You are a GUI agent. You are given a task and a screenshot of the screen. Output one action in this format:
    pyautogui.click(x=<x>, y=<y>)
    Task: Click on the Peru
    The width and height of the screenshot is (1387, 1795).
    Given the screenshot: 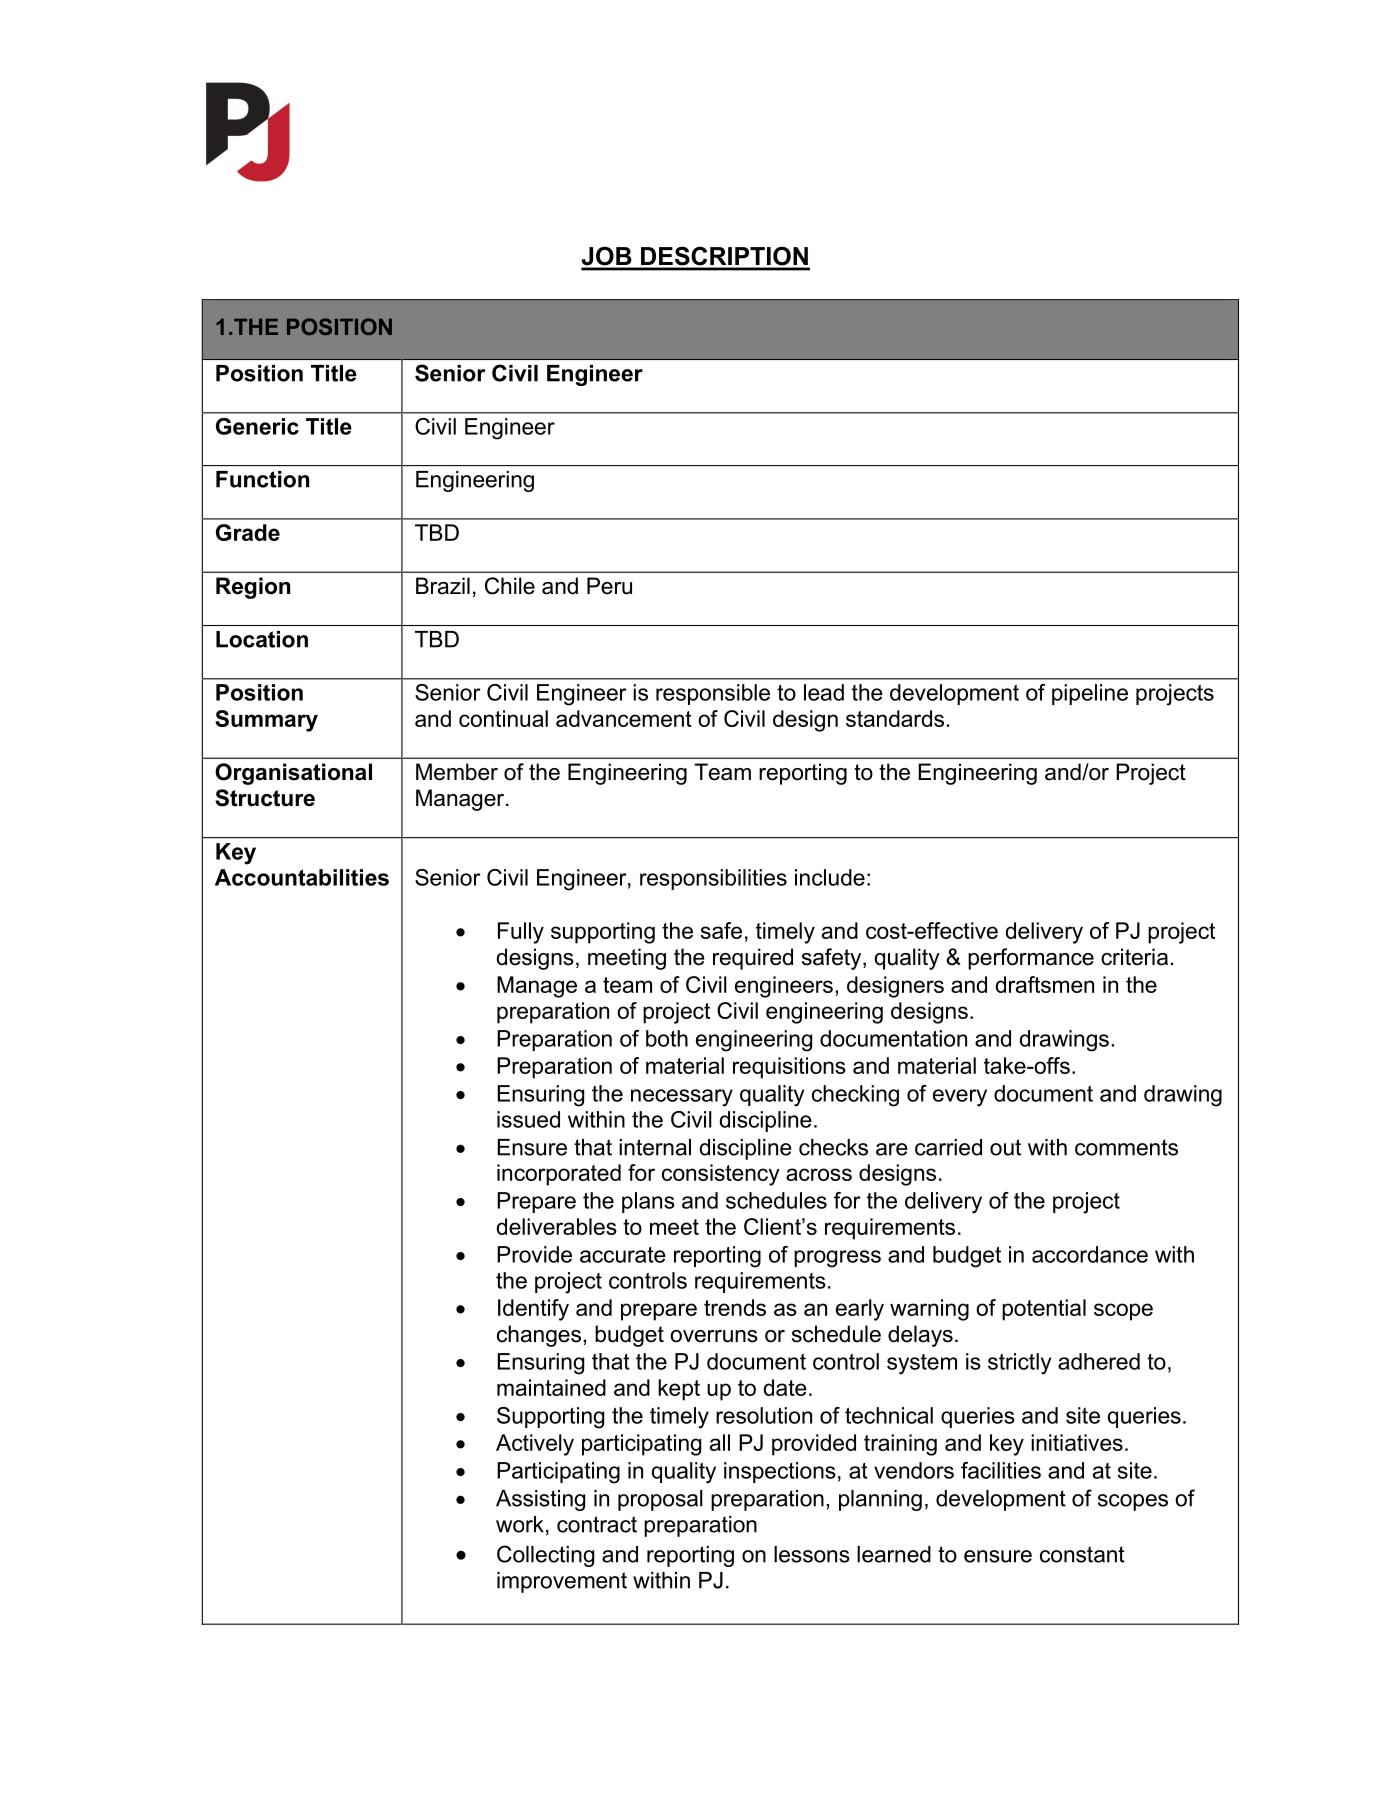 What is the action you would take?
    pyautogui.click(x=609, y=586)
